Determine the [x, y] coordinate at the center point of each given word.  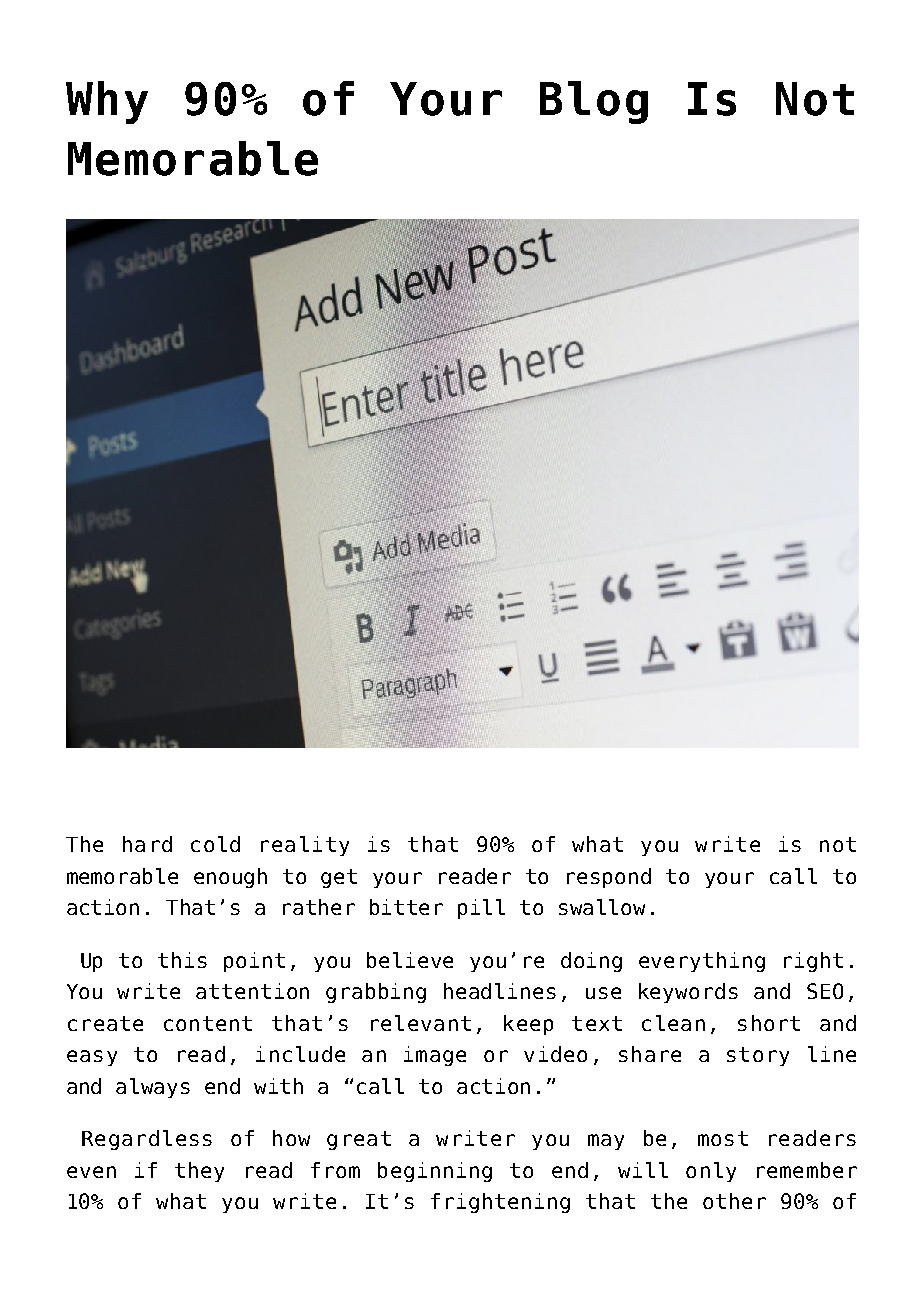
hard [147, 844]
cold [215, 844]
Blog [594, 102]
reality [305, 846]
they [199, 1172]
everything [702, 962]
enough [230, 878]
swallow [602, 907]
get [339, 878]
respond [609, 878]
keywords [688, 993]
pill [481, 909]
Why [107, 102]
